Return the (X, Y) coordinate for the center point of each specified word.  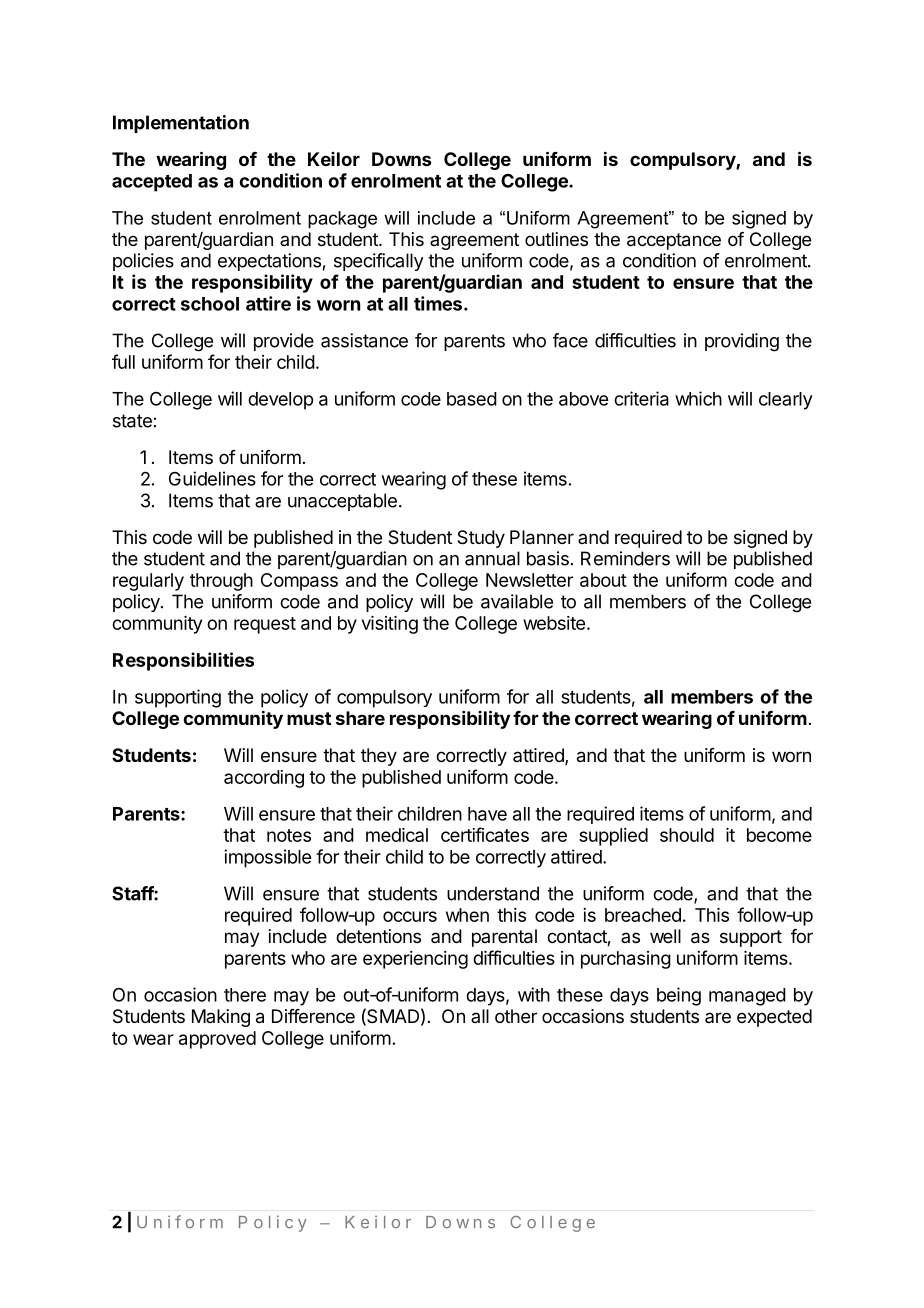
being (679, 996)
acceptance (674, 241)
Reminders (625, 558)
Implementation (181, 124)
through (221, 582)
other (516, 1016)
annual (492, 558)
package (342, 220)
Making (221, 1018)
